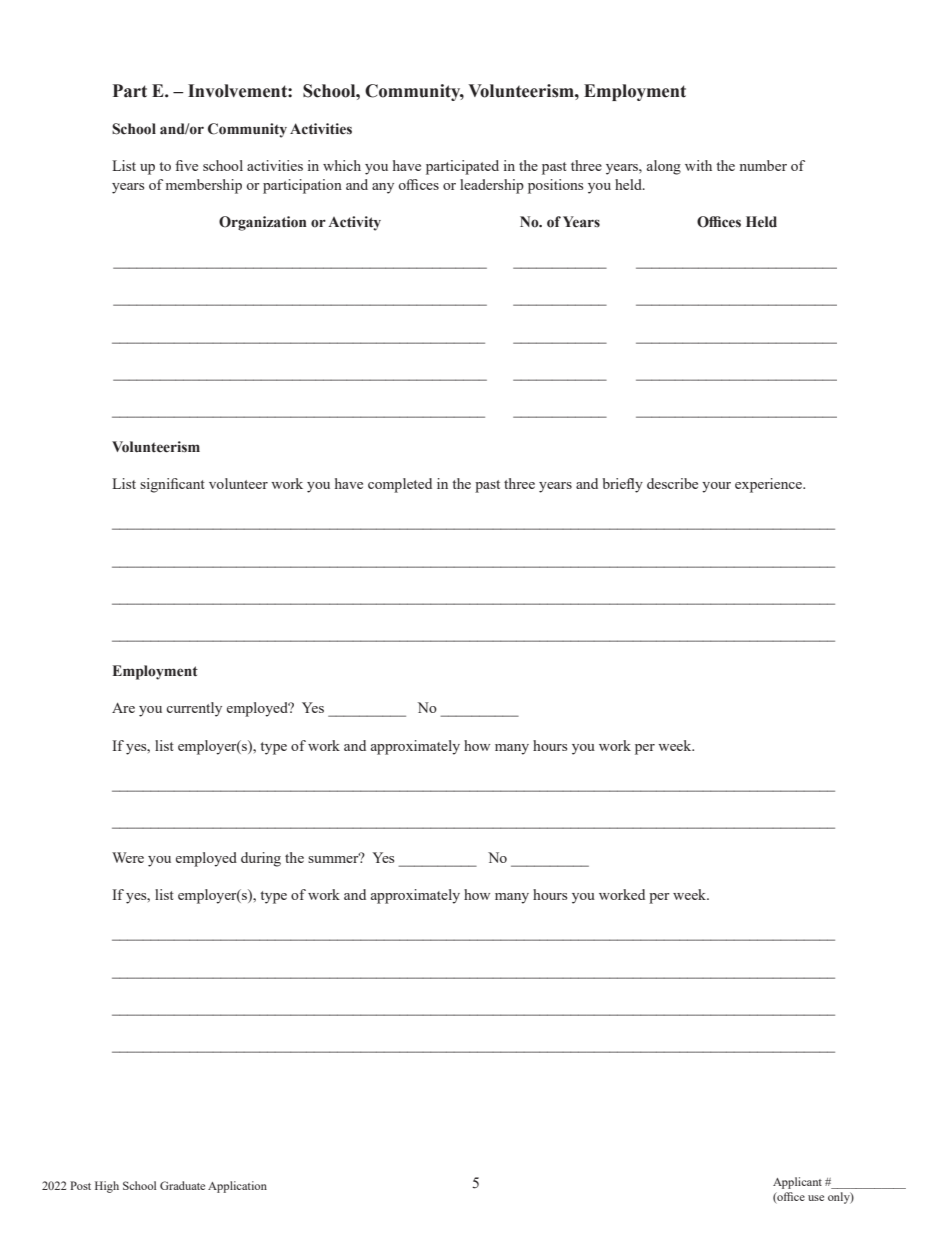  Describe the element at coordinates (492, 186) in the screenshot. I see `leadership` at that location.
